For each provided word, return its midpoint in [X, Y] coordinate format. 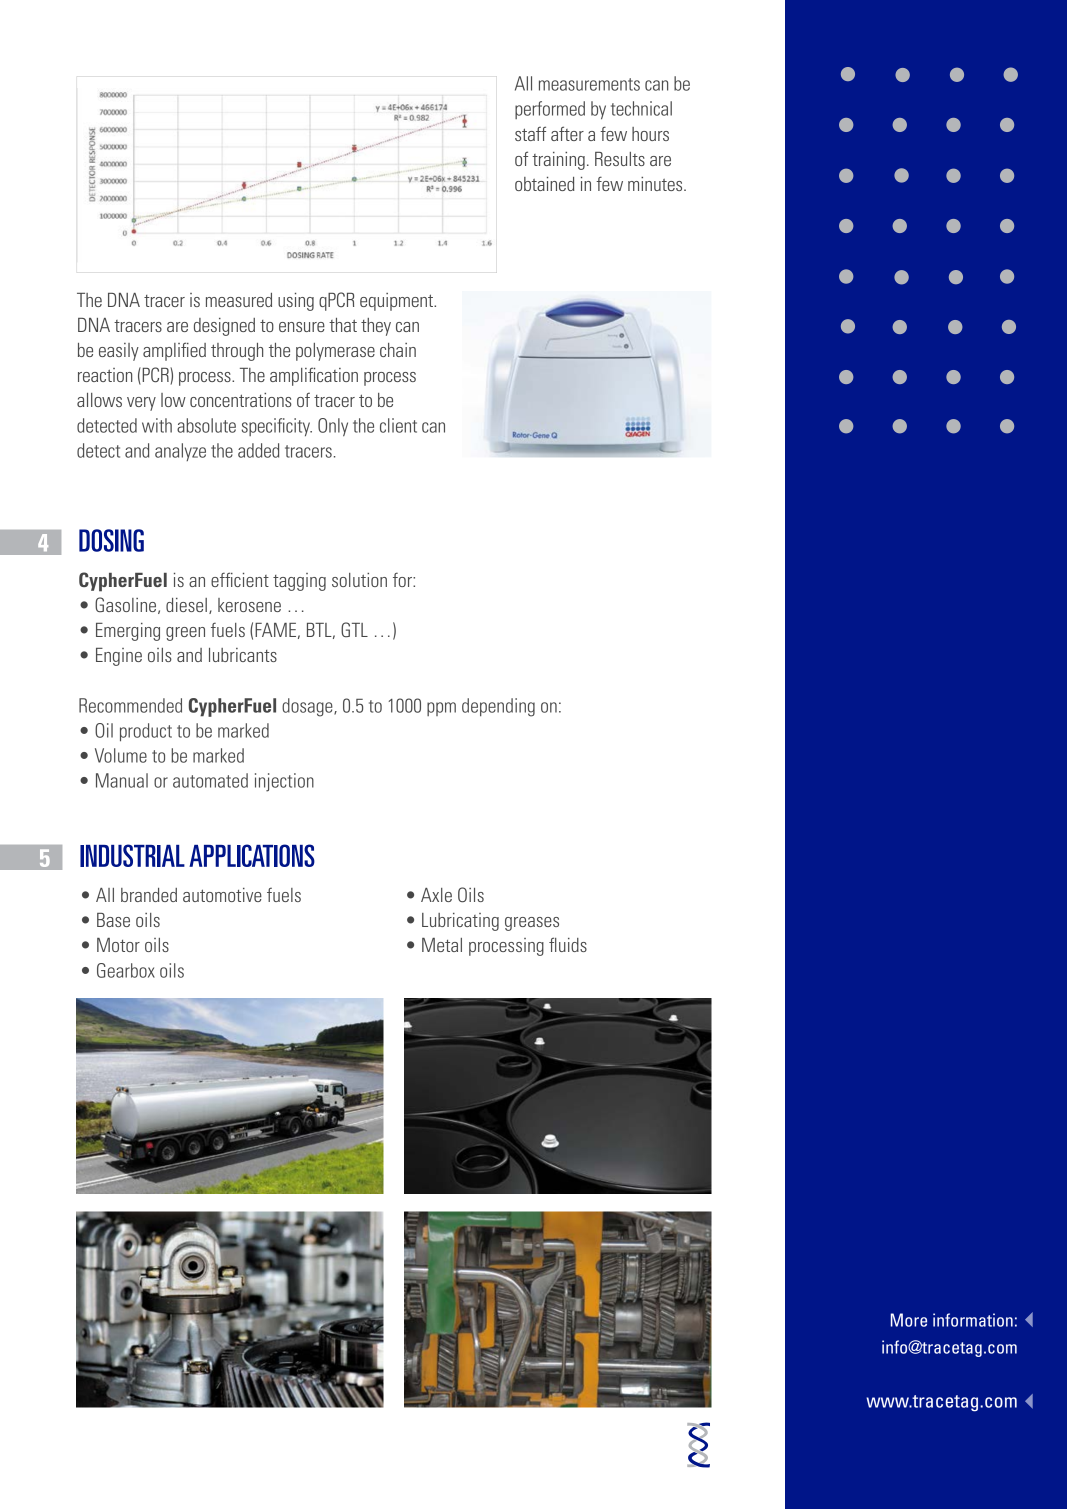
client [398, 425]
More [909, 1320]
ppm [441, 709]
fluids [568, 944]
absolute [206, 425]
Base [113, 920]
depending [498, 707]
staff [530, 133]
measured [239, 300]
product [146, 732]
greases [532, 924]
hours [650, 134]
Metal [442, 945]
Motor [118, 945]
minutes [656, 184]
